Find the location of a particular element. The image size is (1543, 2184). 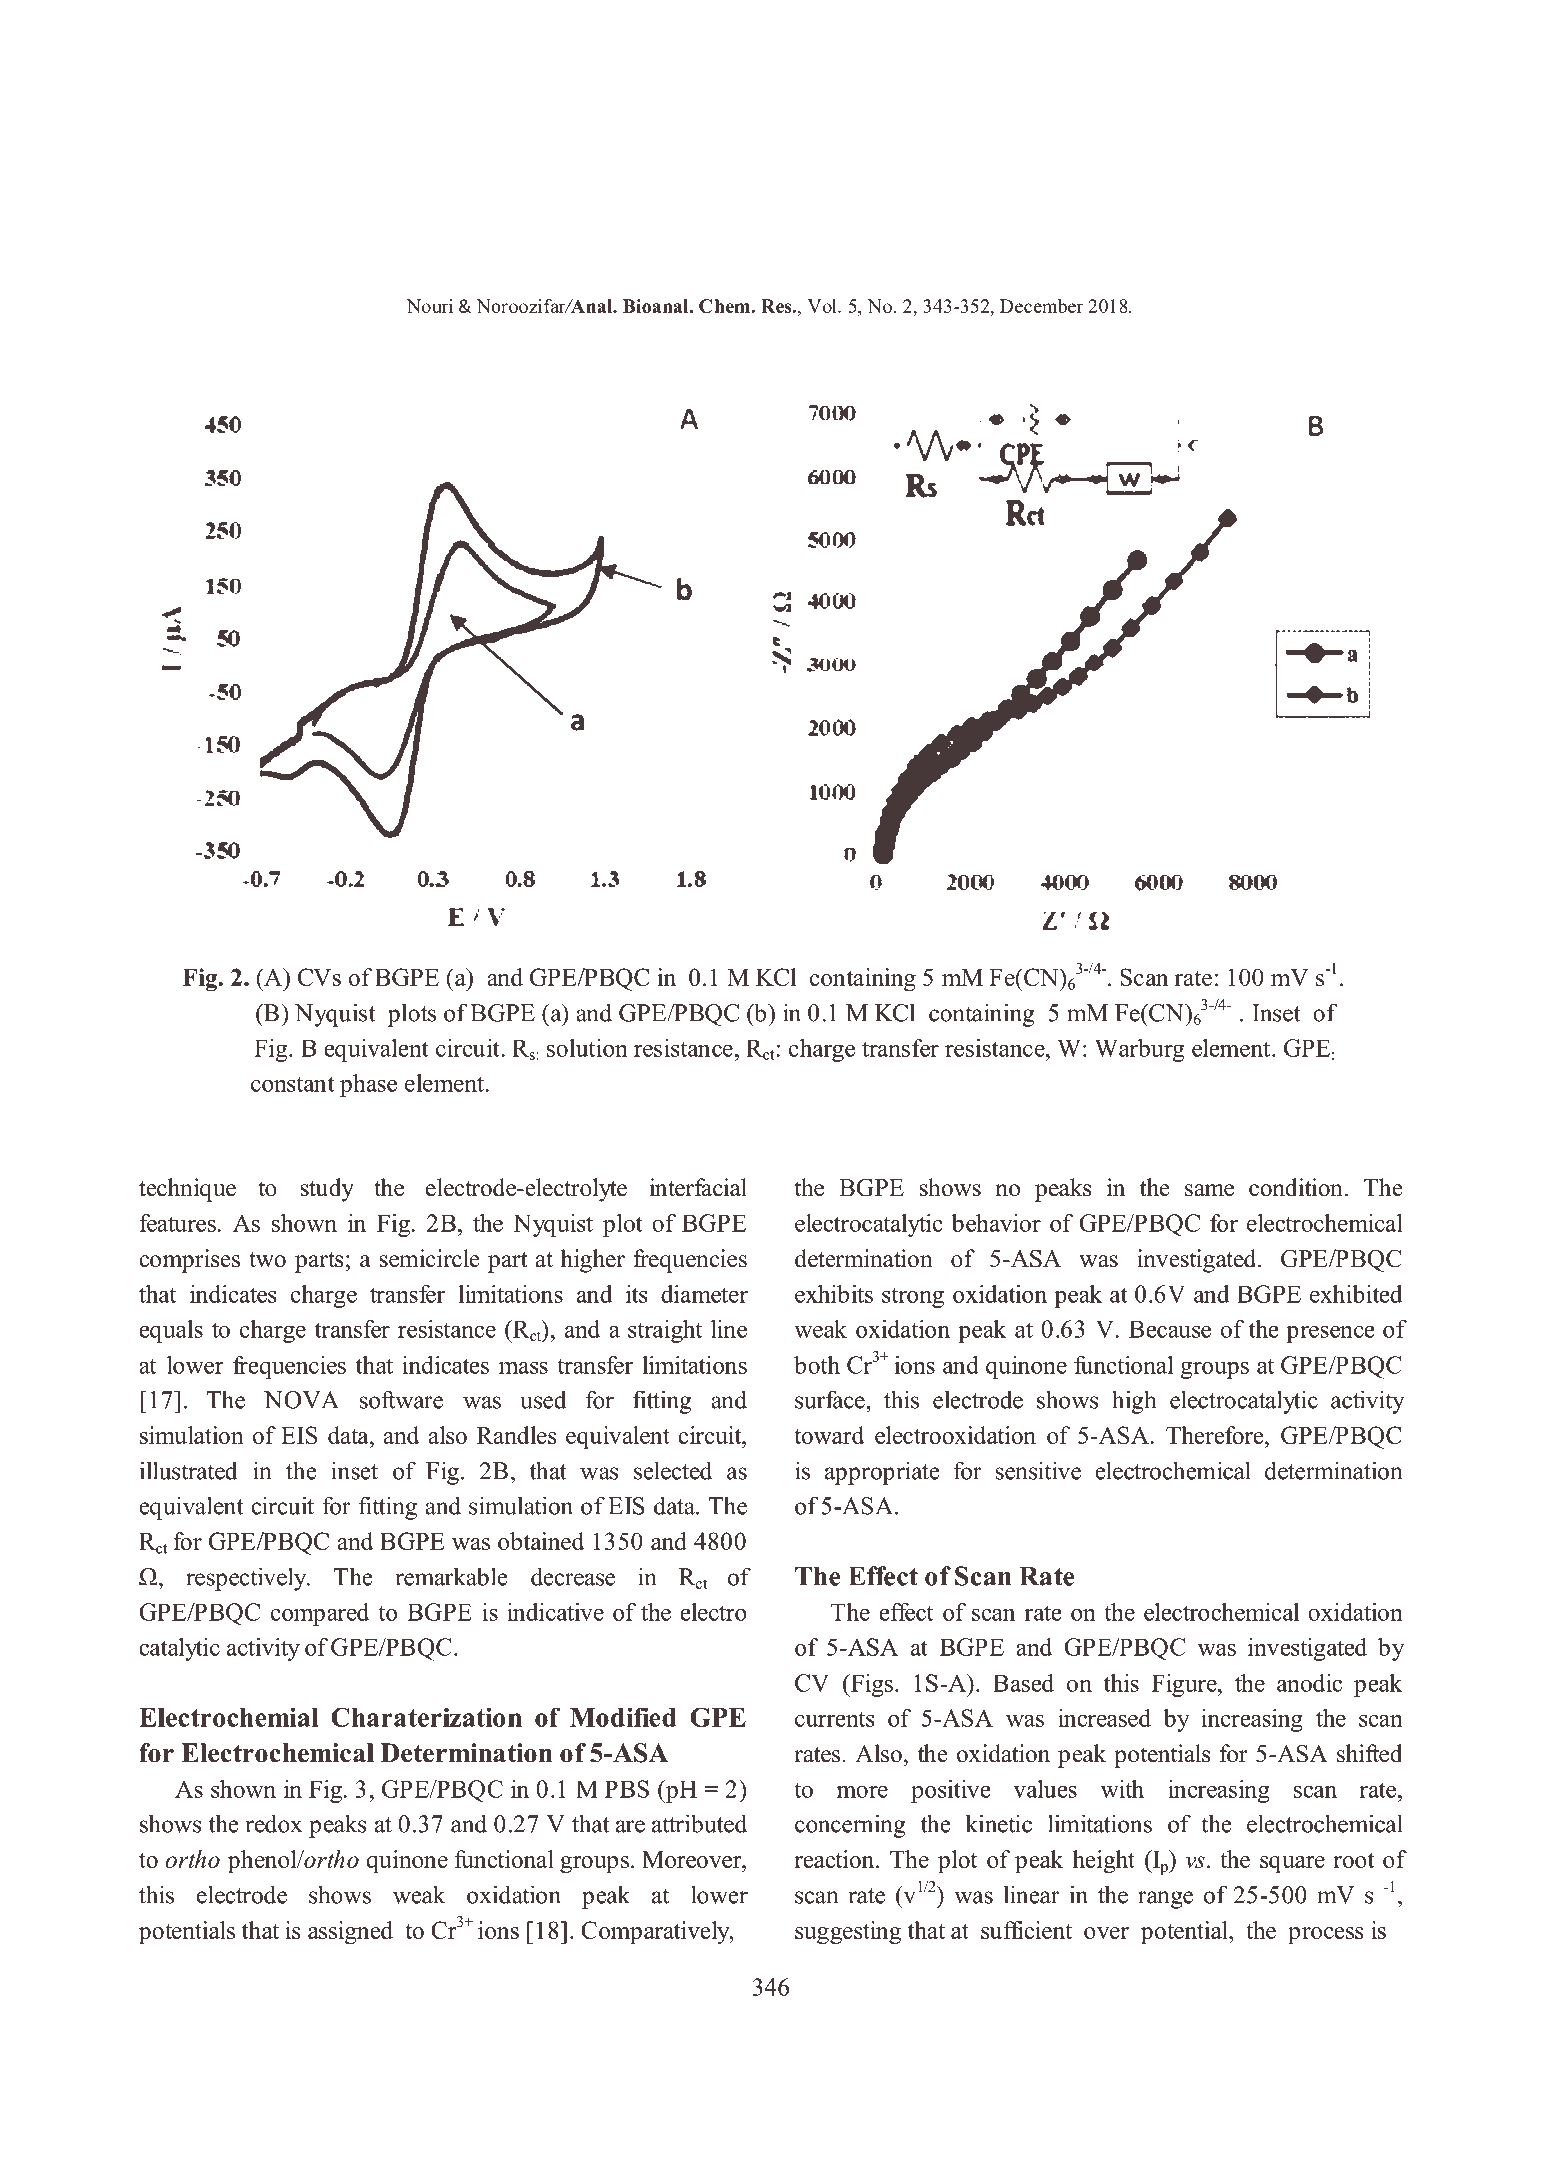

assigned is located at coordinates (350, 1933).
